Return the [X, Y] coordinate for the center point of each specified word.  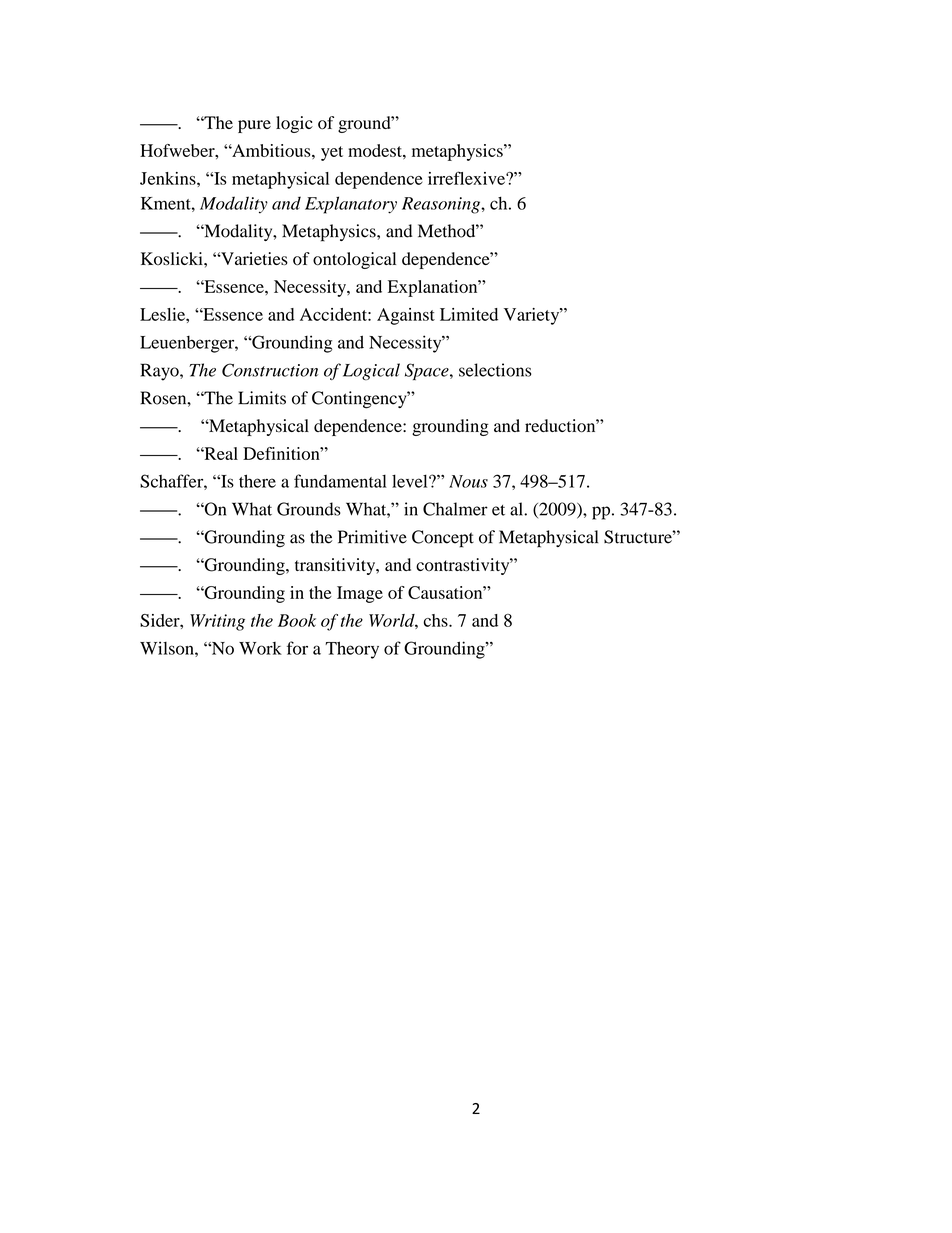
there [257, 481]
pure [254, 126]
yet [332, 153]
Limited [469, 314]
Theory [352, 650]
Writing [217, 622]
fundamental [340, 481]
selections [495, 370]
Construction [270, 370]
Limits [262, 398]
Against [406, 316]
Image [360, 594]
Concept [443, 539]
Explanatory [351, 205]
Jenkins [169, 178]
